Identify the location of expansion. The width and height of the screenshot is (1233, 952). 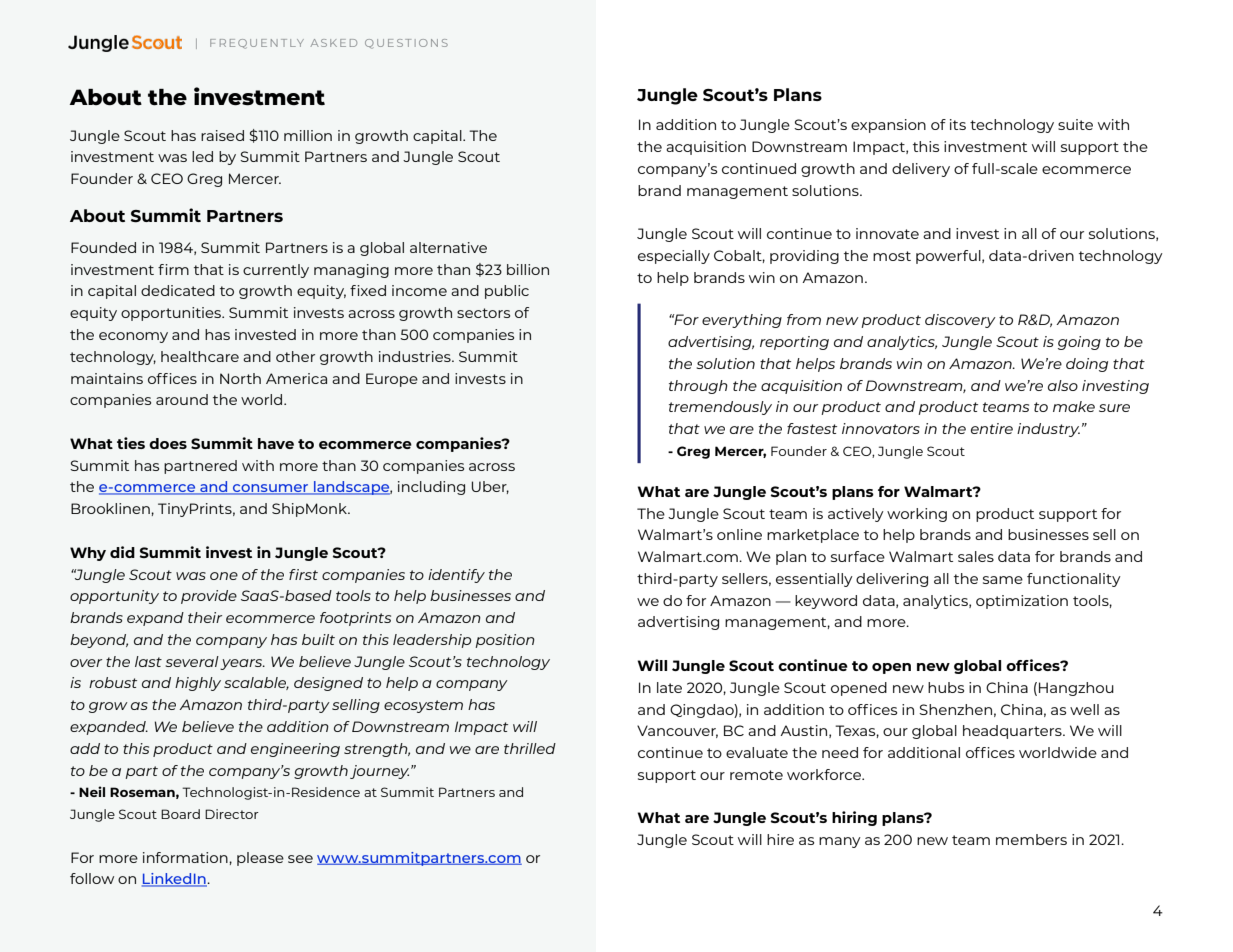
(888, 126).
